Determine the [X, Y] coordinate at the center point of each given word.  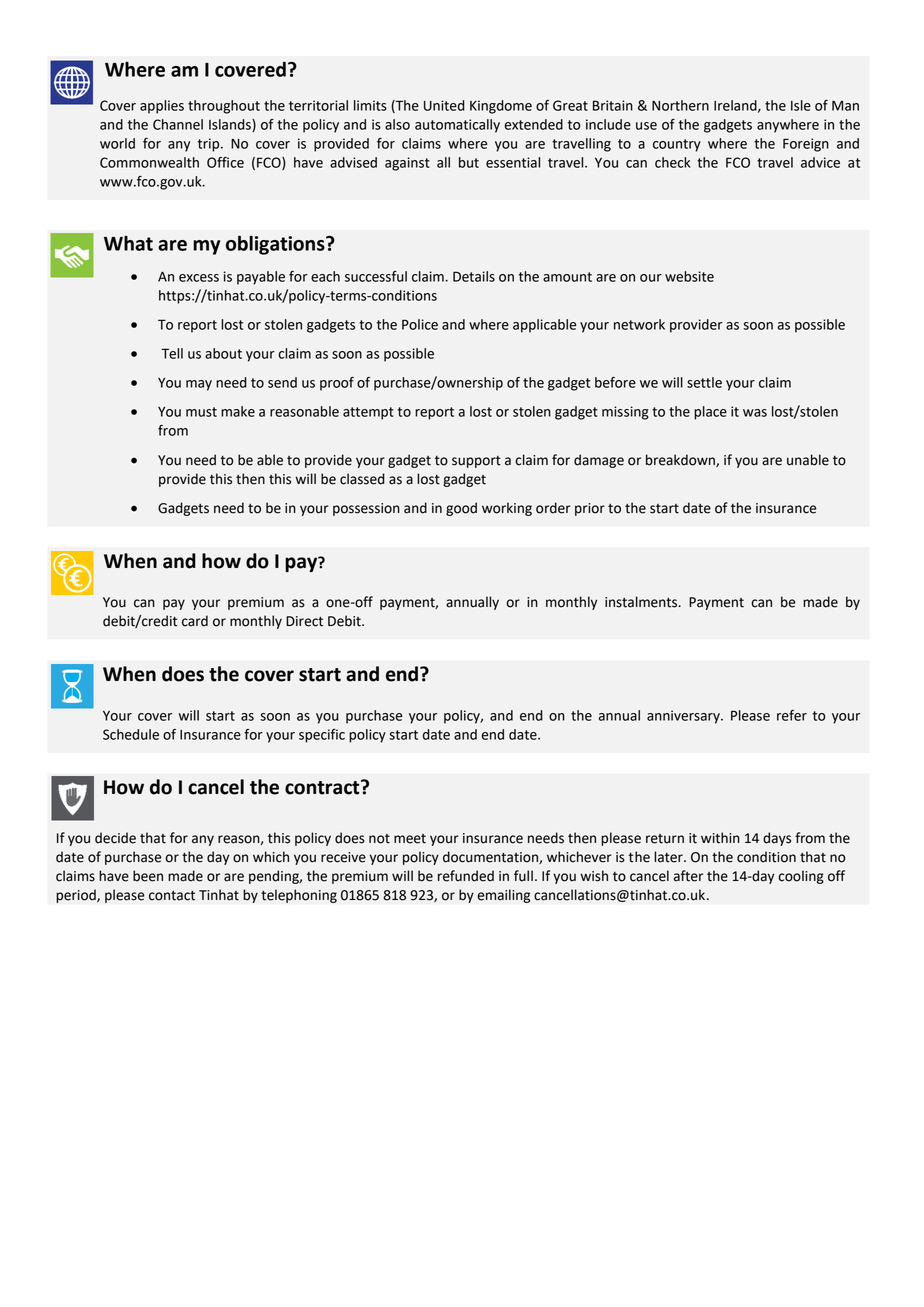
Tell [172, 353]
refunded [466, 876]
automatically [457, 126]
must [201, 412]
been [148, 876]
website [689, 276]
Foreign [806, 145]
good [461, 509]
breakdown [681, 460]
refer [792, 715]
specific [322, 736]
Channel [178, 124]
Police [420, 324]
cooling [801, 877]
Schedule [131, 734]
